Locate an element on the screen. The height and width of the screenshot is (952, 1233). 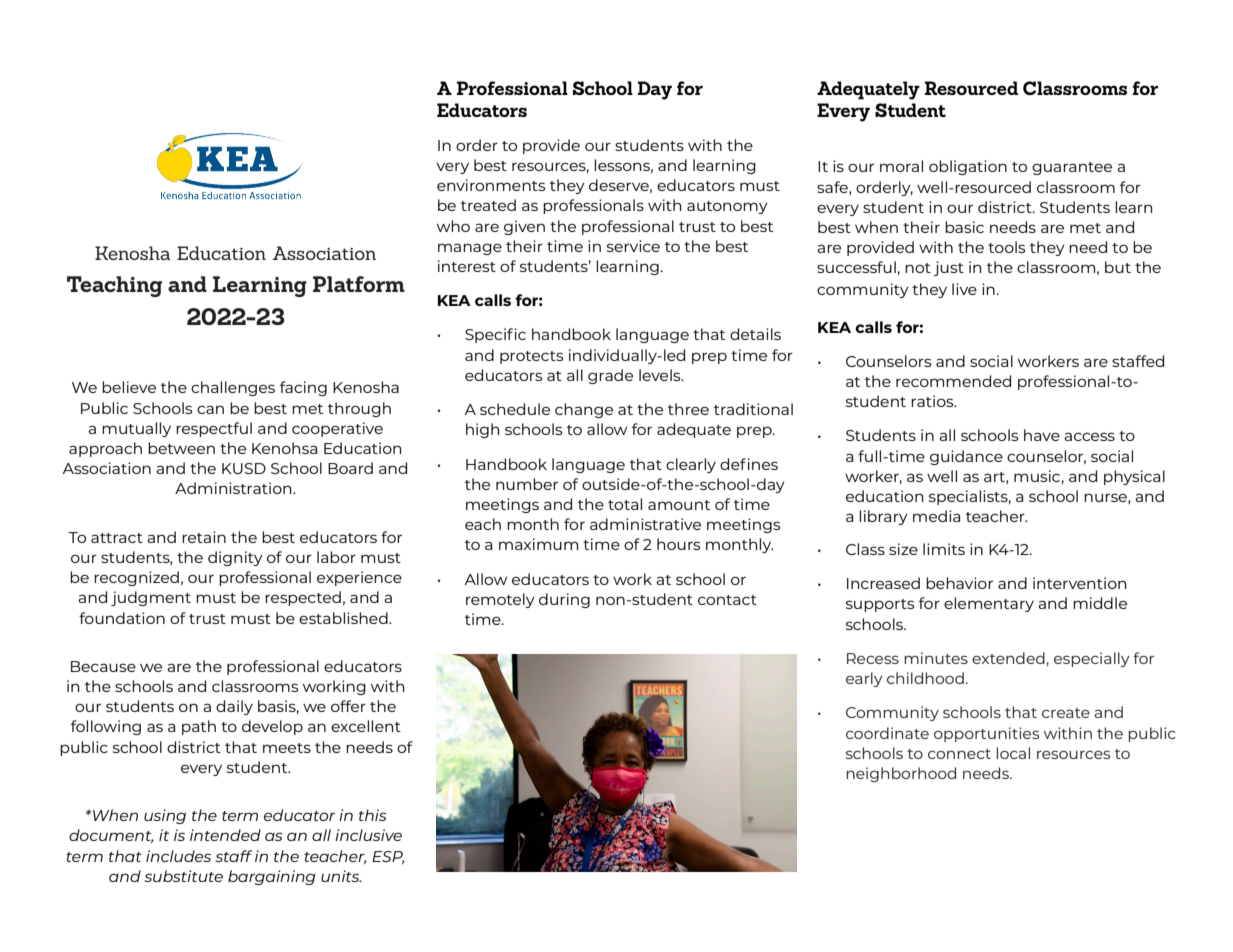
change is located at coordinates (584, 410).
